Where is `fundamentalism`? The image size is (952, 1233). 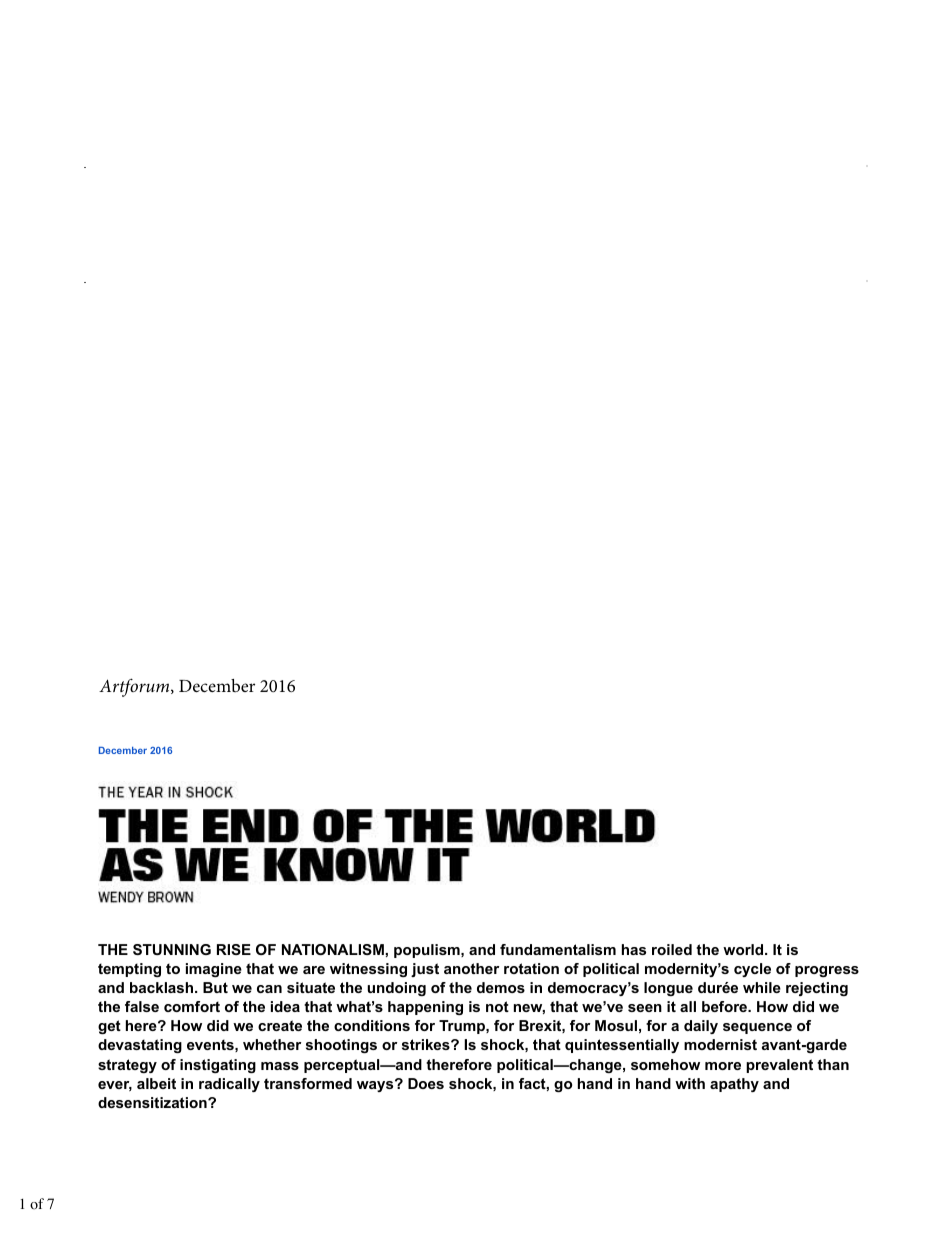 fundamentalism is located at coordinates (558, 949).
